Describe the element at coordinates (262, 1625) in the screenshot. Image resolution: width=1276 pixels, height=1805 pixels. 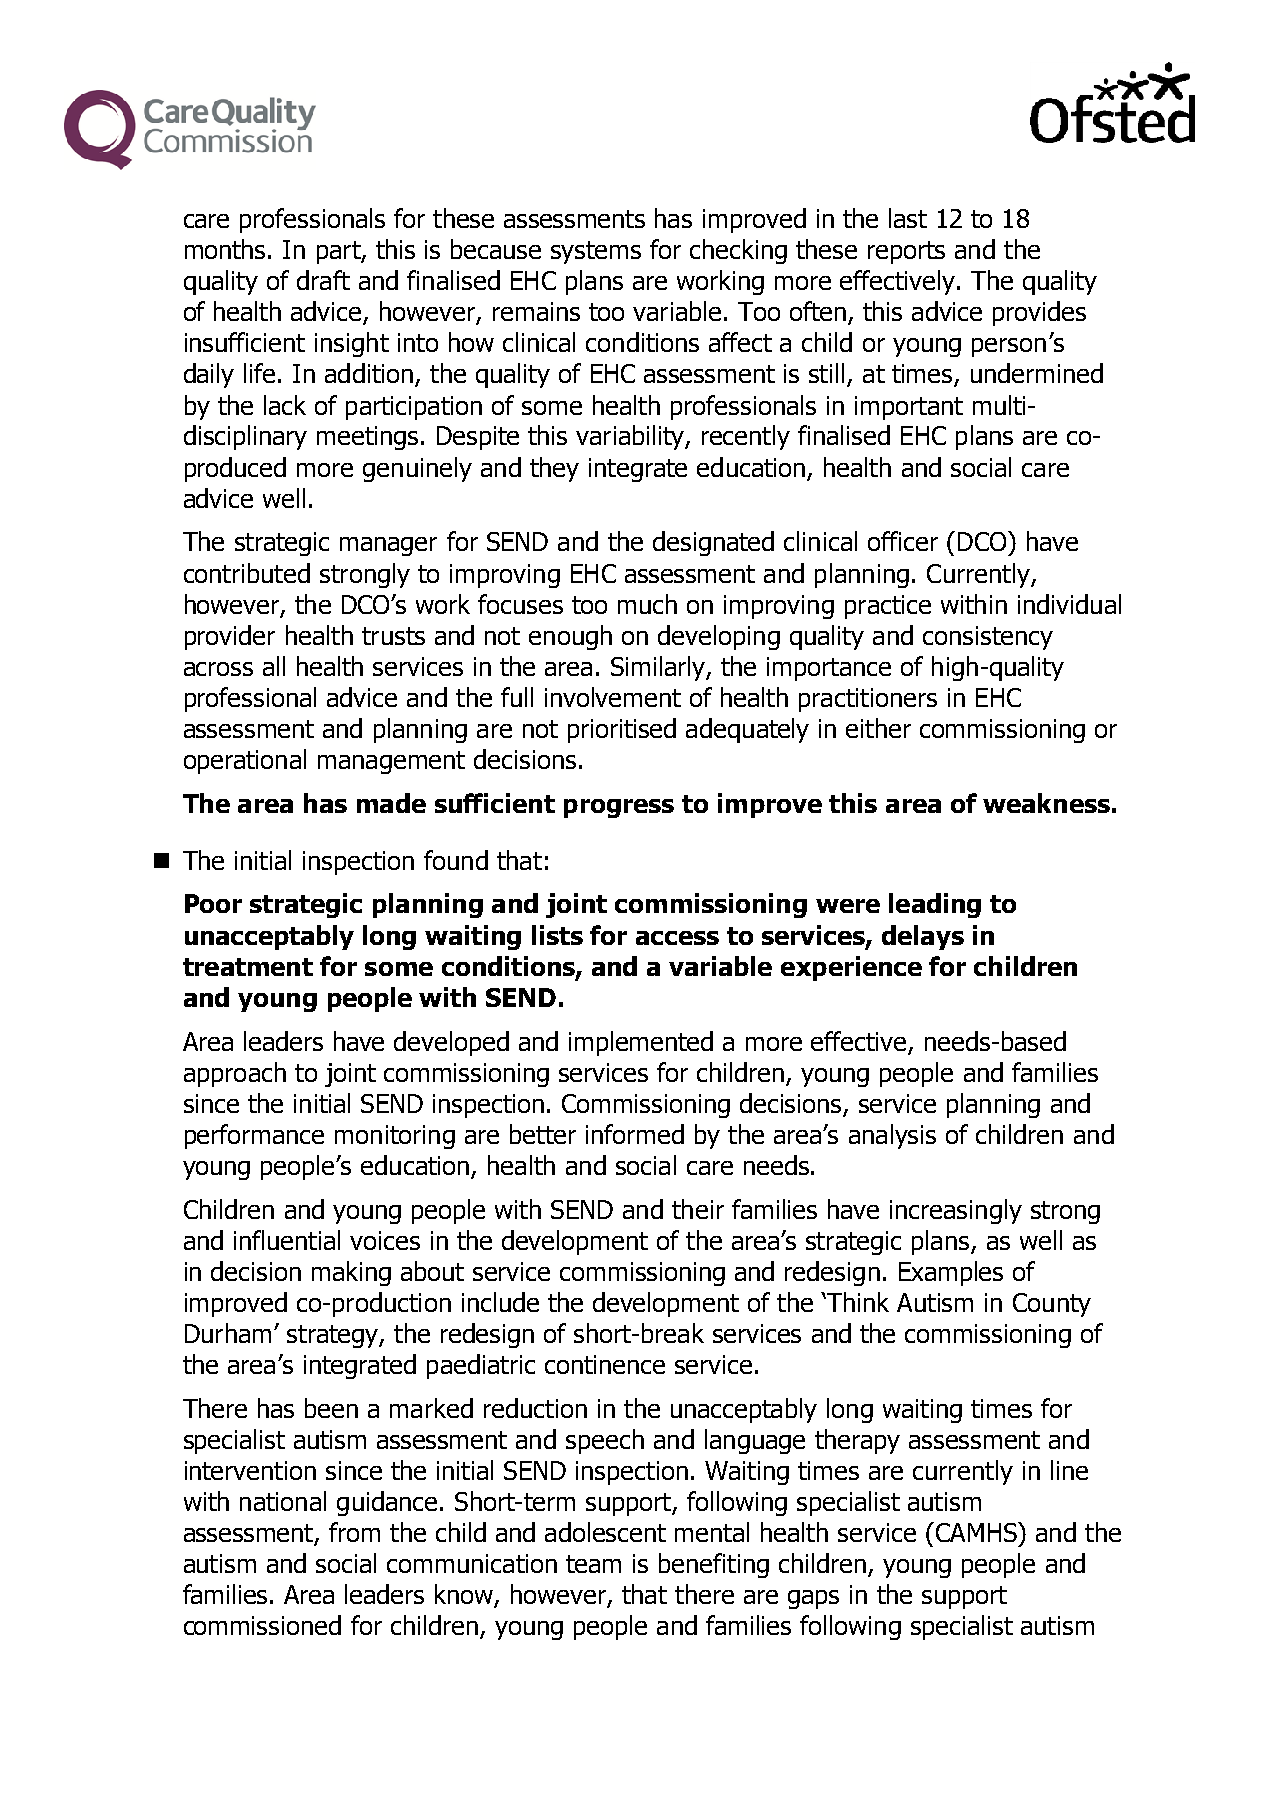
I see `commissioned` at that location.
